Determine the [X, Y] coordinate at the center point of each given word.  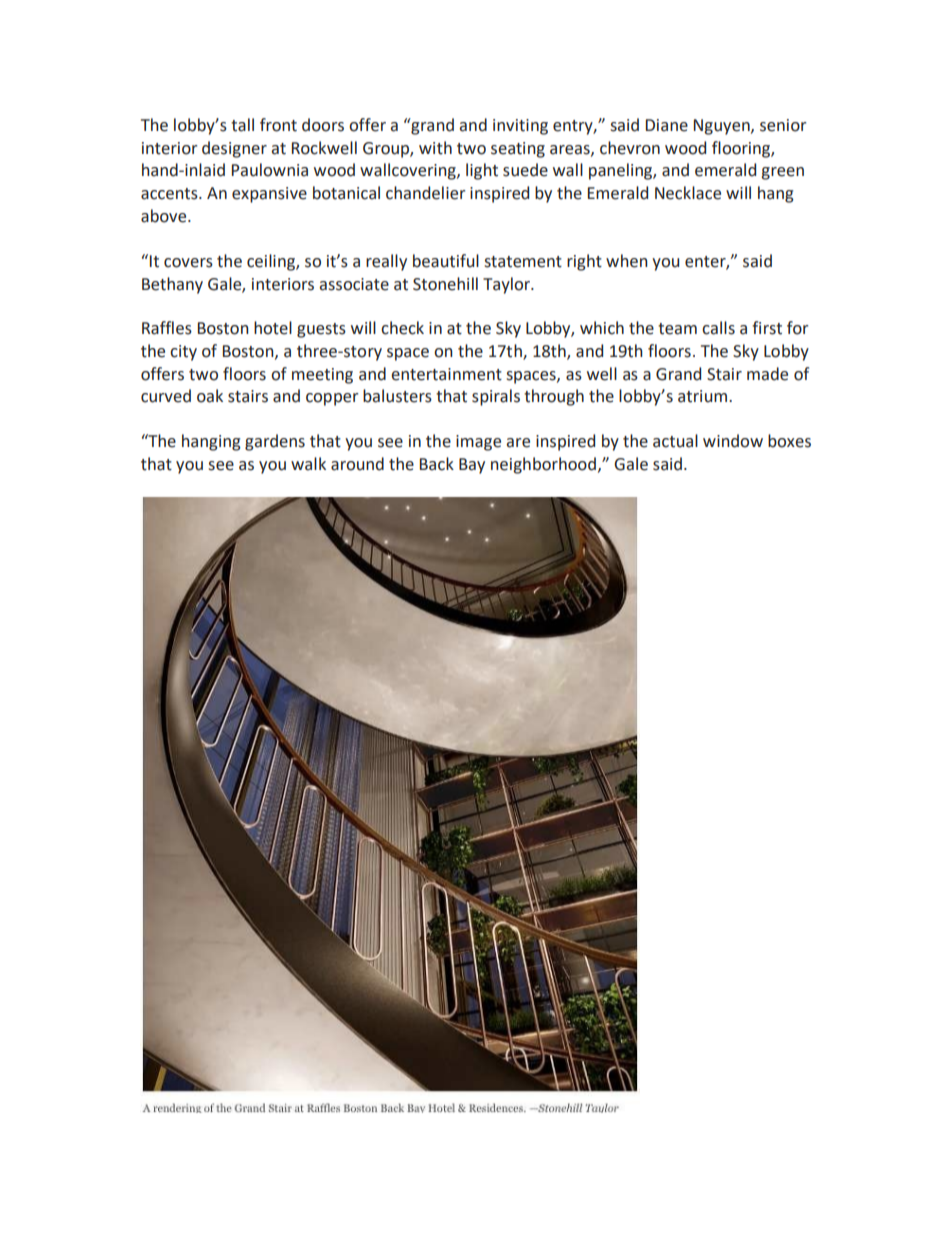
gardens [275, 442]
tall [242, 125]
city [183, 353]
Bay [472, 466]
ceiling [272, 262]
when [627, 261]
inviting [520, 127]
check [402, 328]
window [733, 441]
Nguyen [723, 127]
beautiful [446, 261]
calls [718, 328]
